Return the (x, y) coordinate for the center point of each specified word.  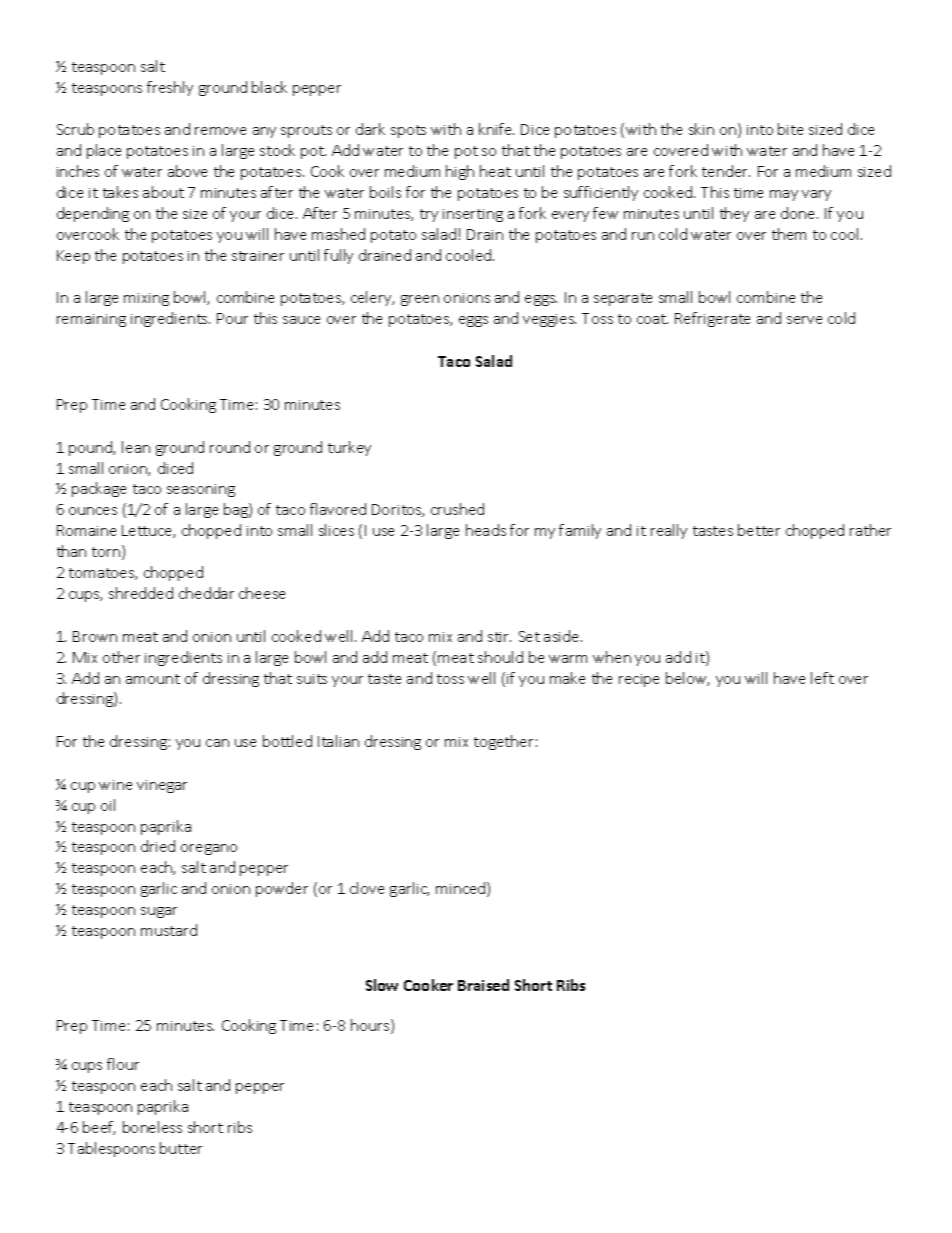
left (822, 678)
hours (371, 1026)
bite (790, 129)
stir (499, 637)
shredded (141, 593)
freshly (170, 88)
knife (496, 129)
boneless (152, 1127)
